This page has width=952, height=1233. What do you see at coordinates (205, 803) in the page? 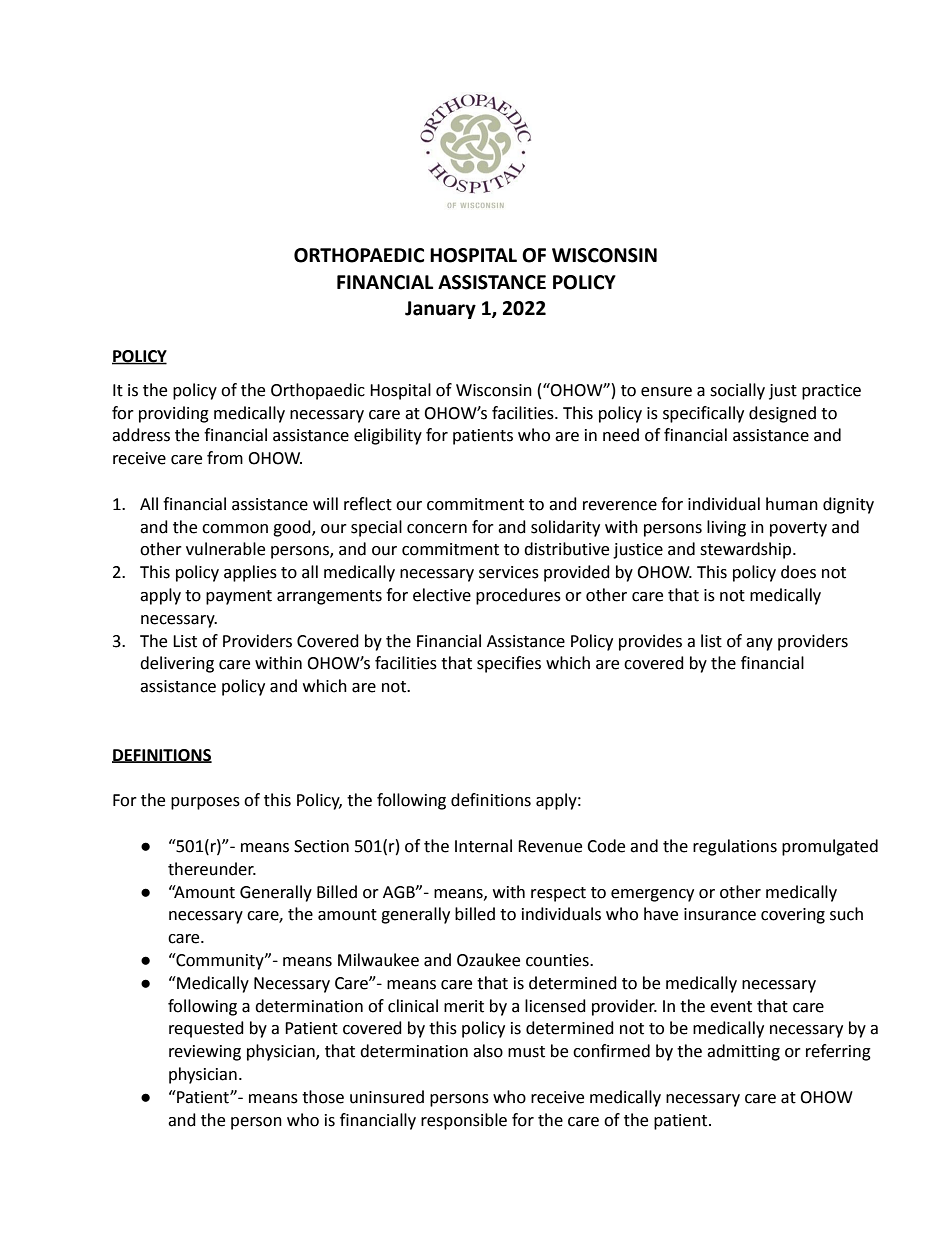
I see `purposes` at bounding box center [205, 803].
